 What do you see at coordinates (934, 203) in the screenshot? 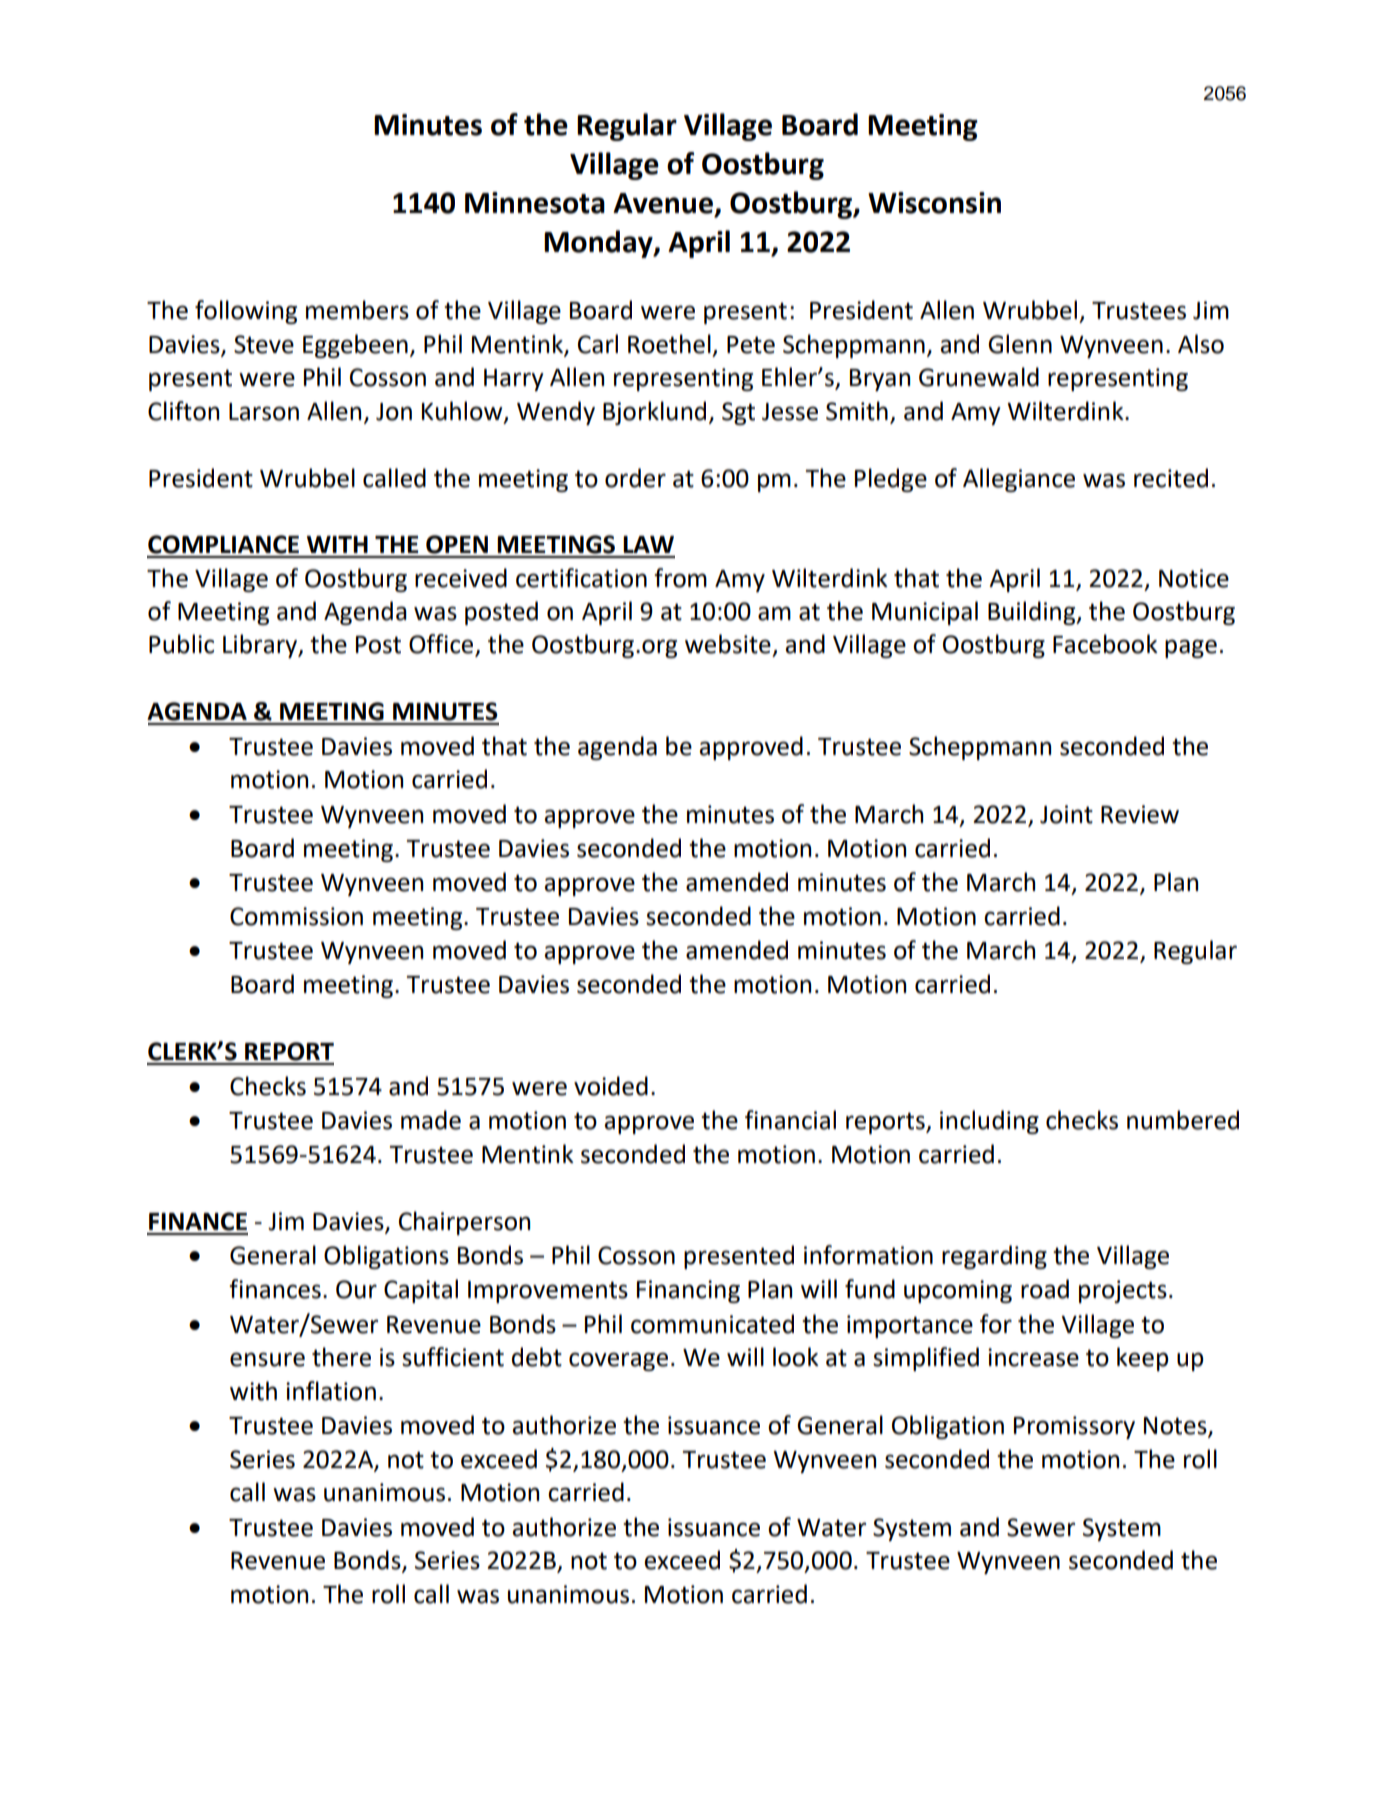
I see `Wisconsin` at bounding box center [934, 203].
